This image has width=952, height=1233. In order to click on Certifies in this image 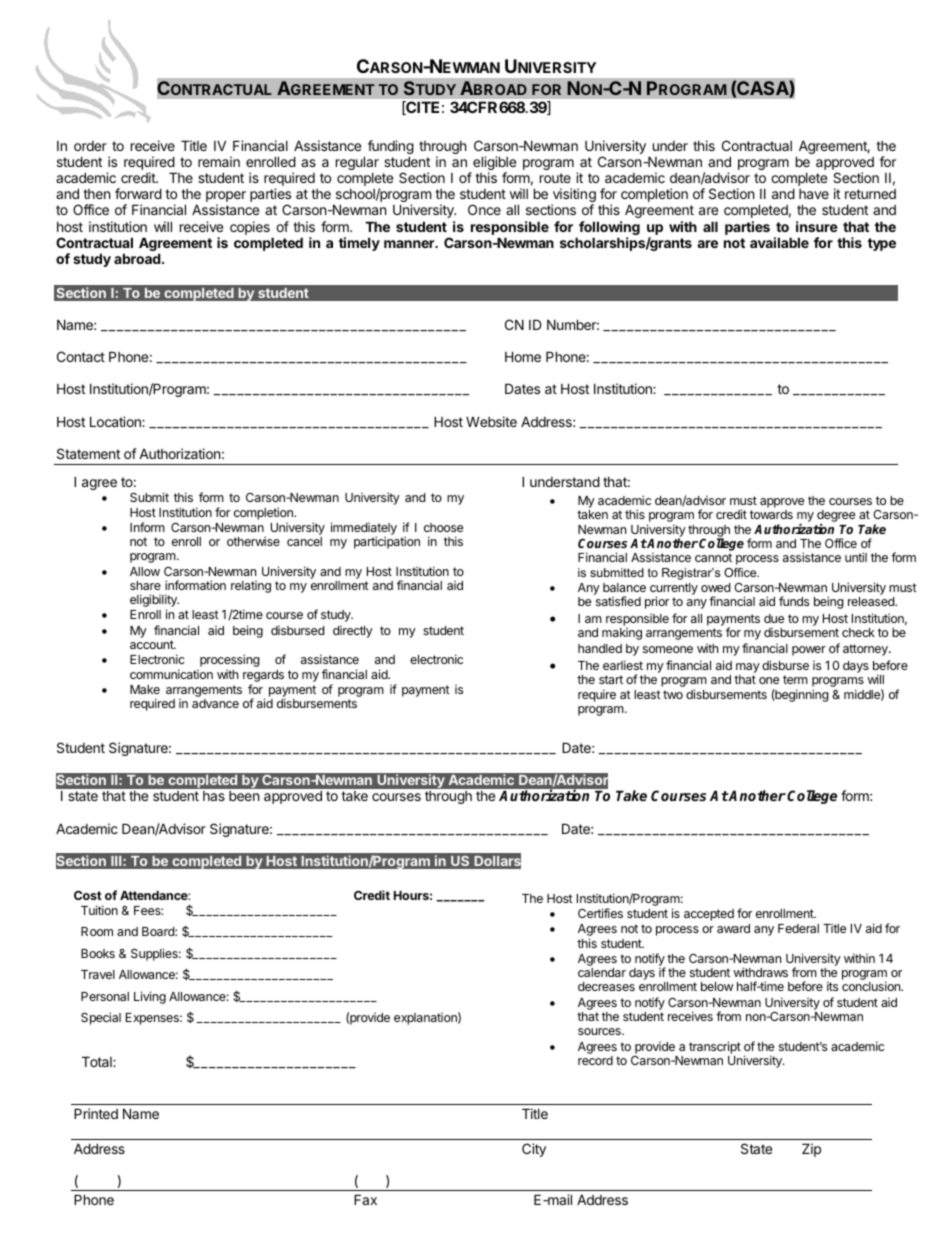, I will do `click(600, 913)`.
